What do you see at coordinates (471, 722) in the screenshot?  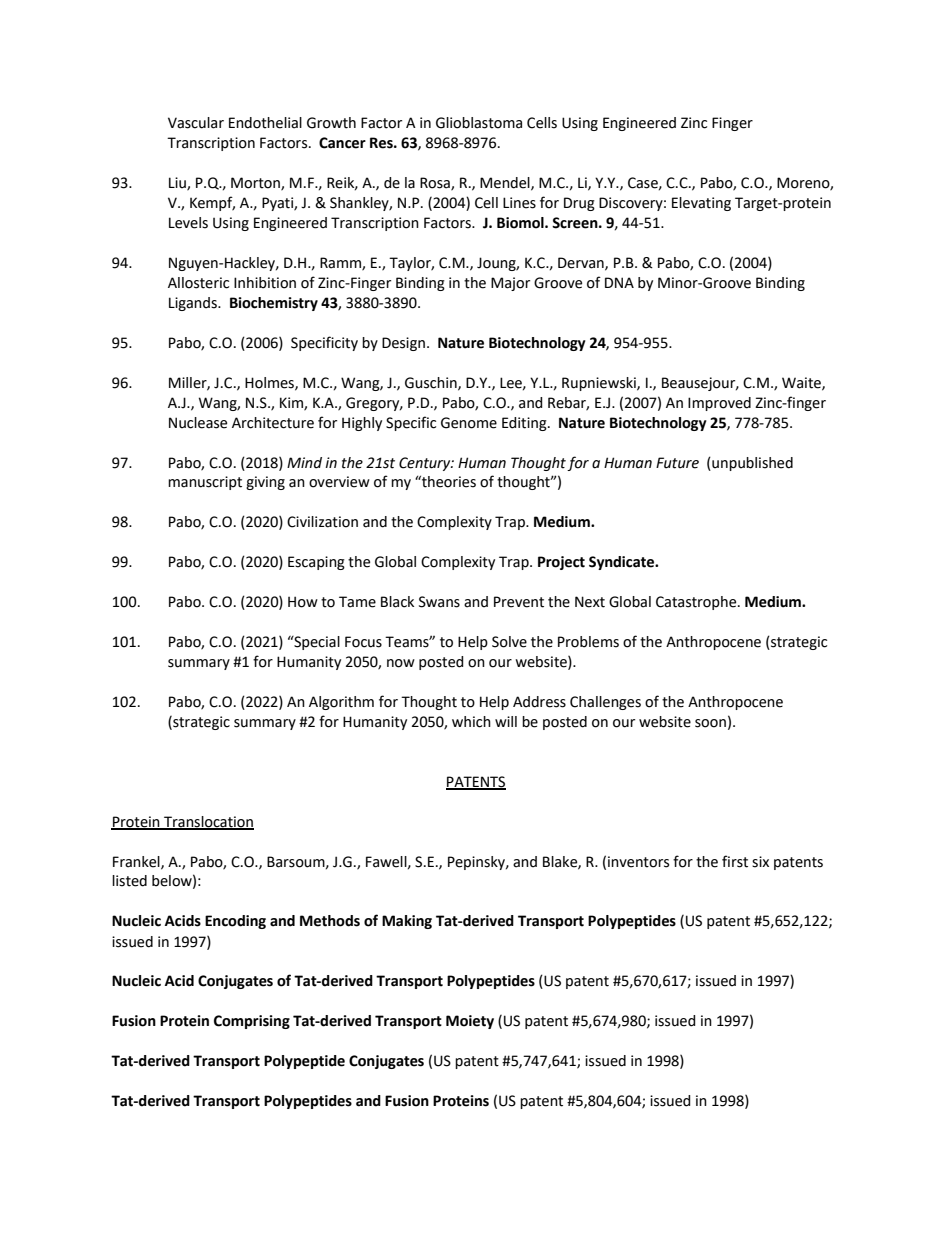 I see `which` at bounding box center [471, 722].
